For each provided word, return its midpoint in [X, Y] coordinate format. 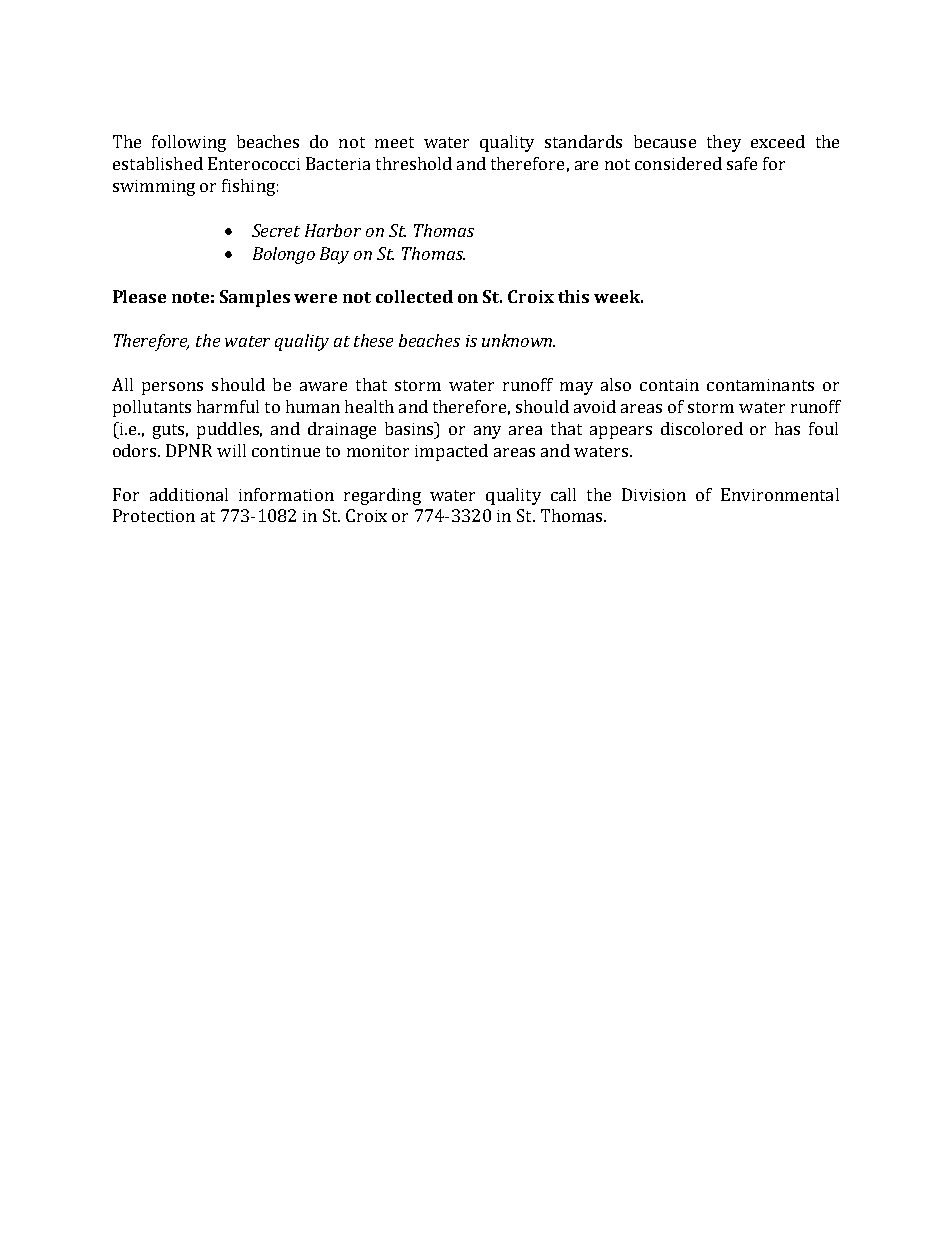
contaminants [760, 385]
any [487, 432]
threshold [414, 163]
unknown [518, 340]
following [189, 143]
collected [414, 296]
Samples [255, 298]
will [231, 450]
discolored [702, 428]
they [724, 143]
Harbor [333, 230]
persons [172, 388]
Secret [276, 230]
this [573, 296]
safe [742, 163]
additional [189, 494]
